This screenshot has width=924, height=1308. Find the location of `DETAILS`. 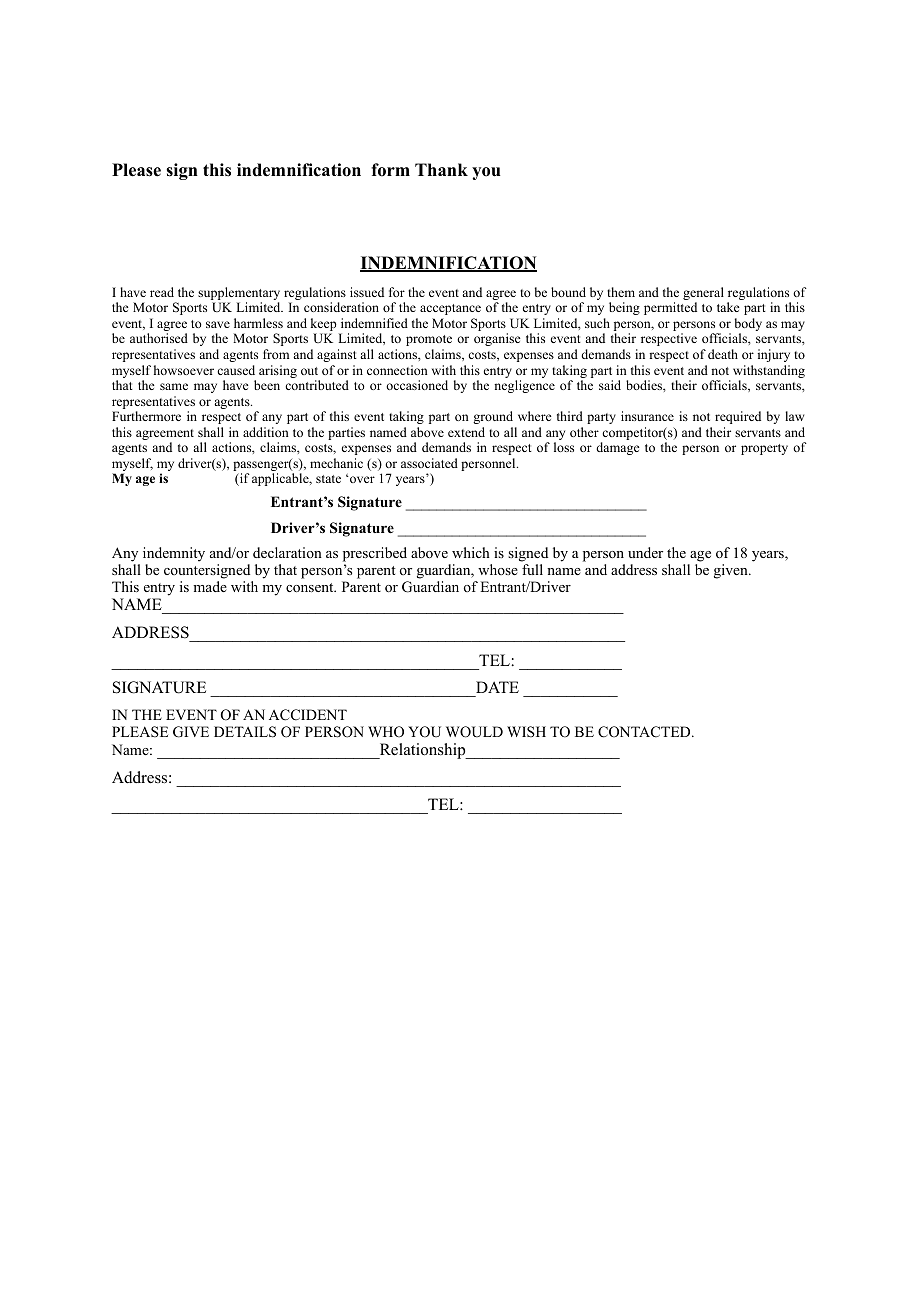

DETAILS is located at coordinates (245, 732).
